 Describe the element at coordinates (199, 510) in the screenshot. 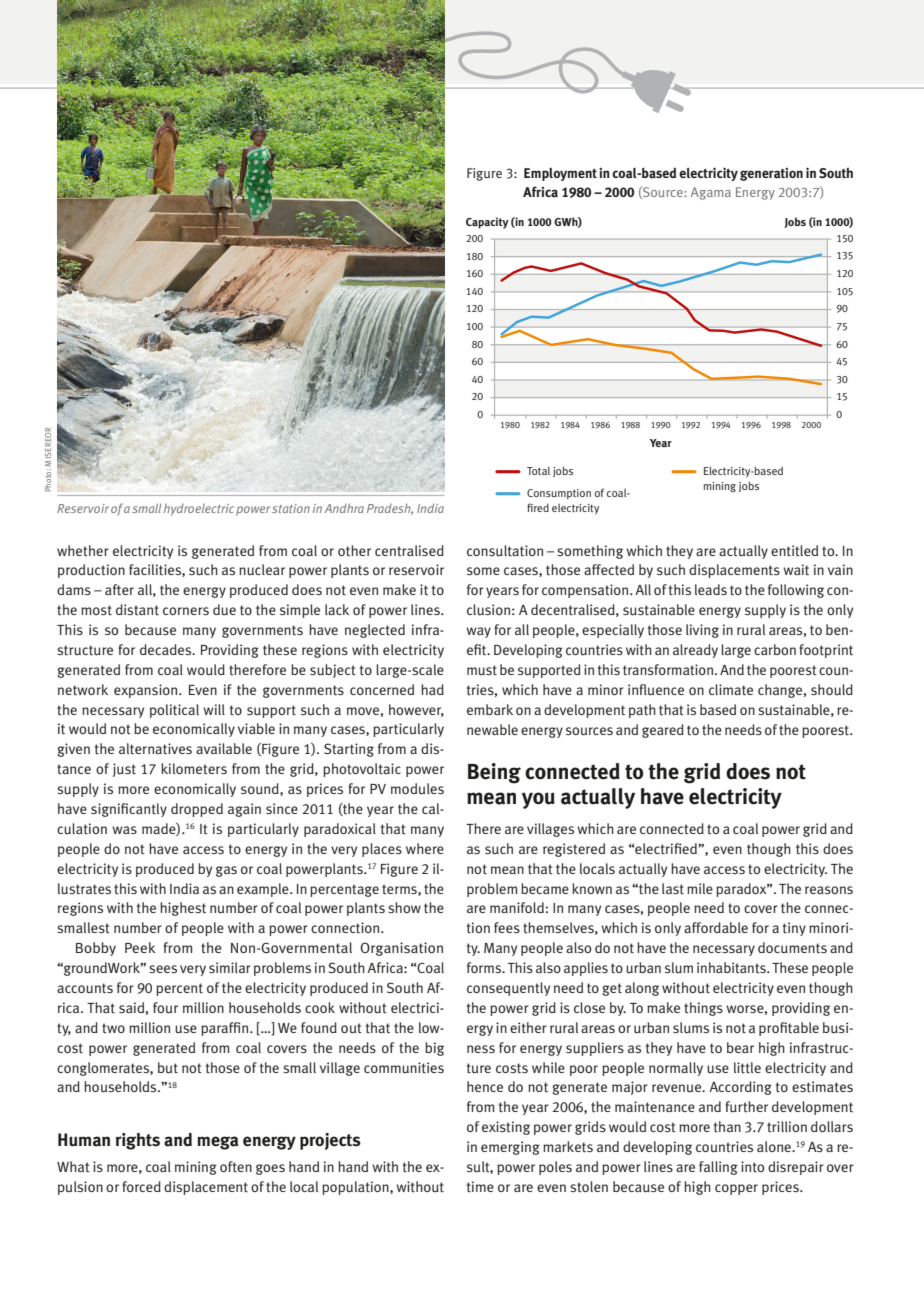

I see `hydroelectric` at that location.
